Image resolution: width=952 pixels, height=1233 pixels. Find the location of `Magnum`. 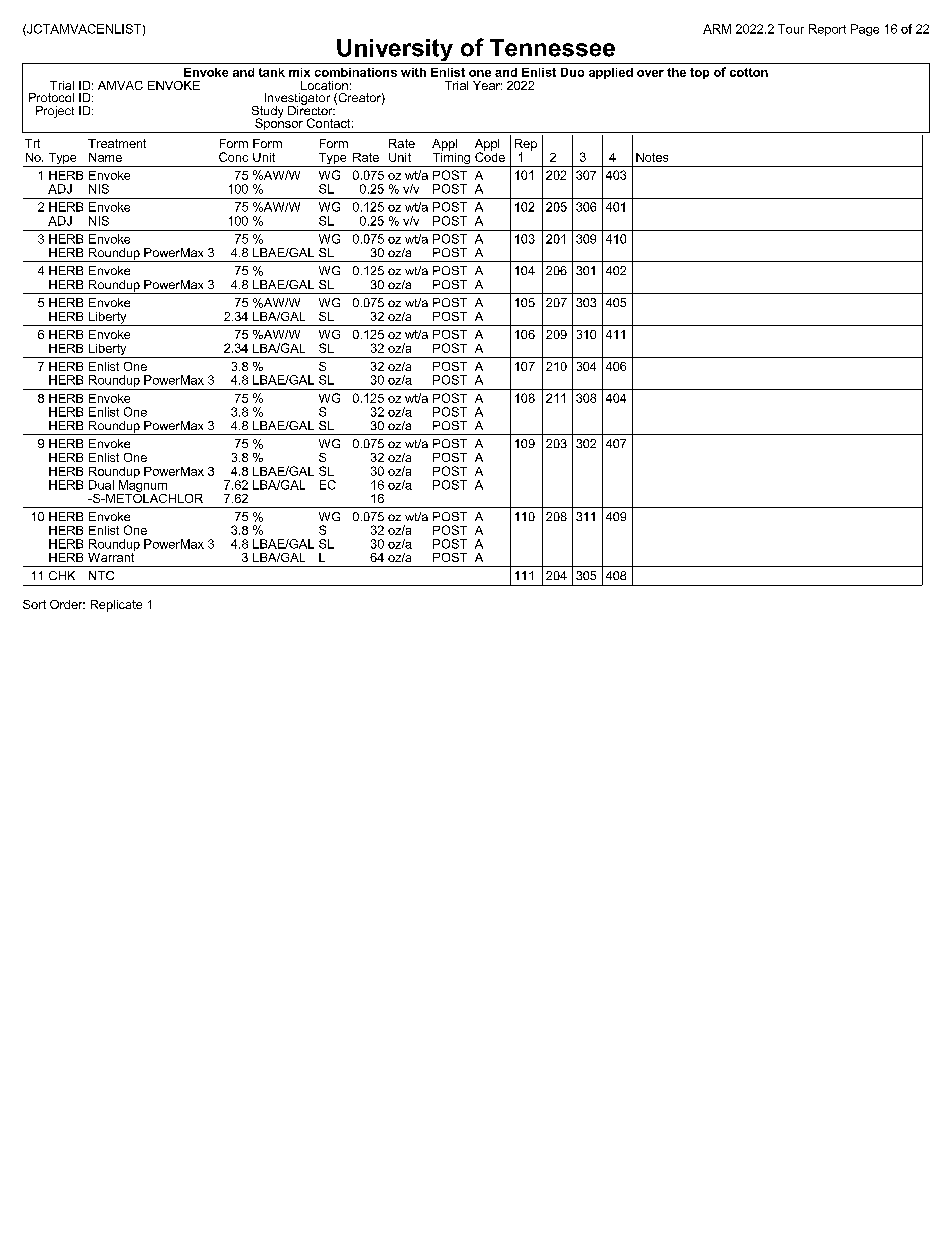

Magnum is located at coordinates (142, 487).
